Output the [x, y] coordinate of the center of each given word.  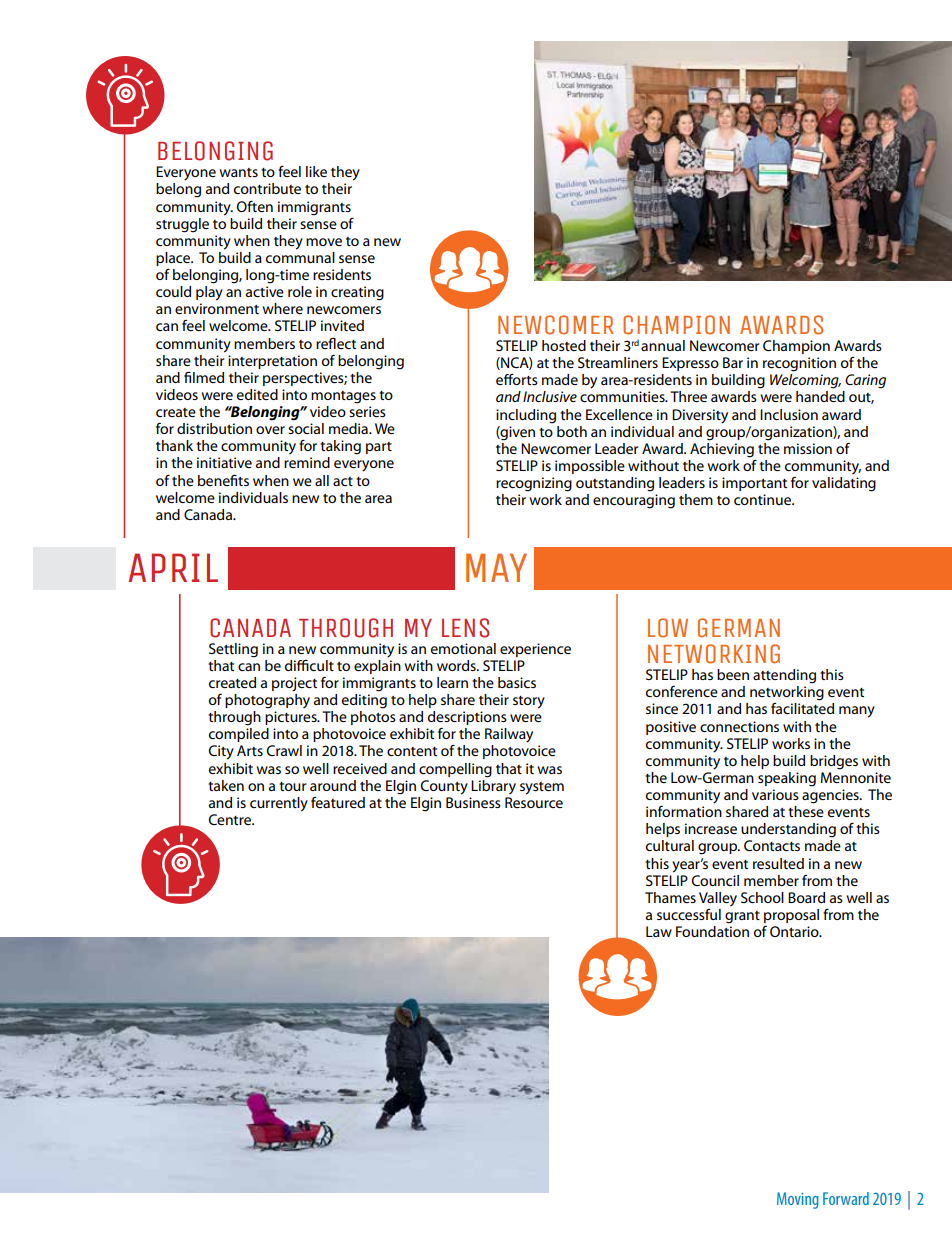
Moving [798, 1200]
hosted [564, 345]
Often [254, 206]
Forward [846, 1198]
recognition [799, 364]
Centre [231, 819]
